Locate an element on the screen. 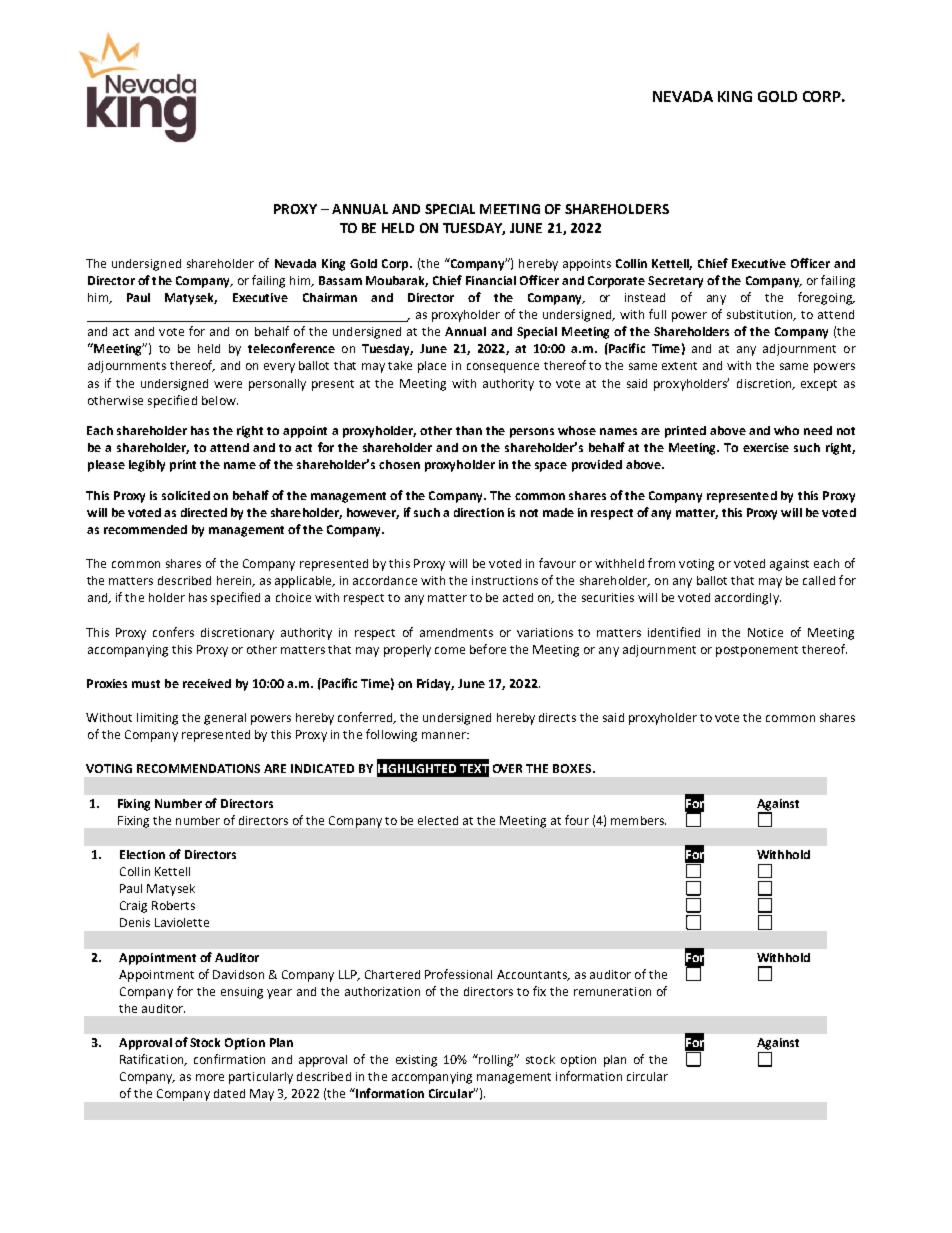  instructions is located at coordinates (505, 580).
